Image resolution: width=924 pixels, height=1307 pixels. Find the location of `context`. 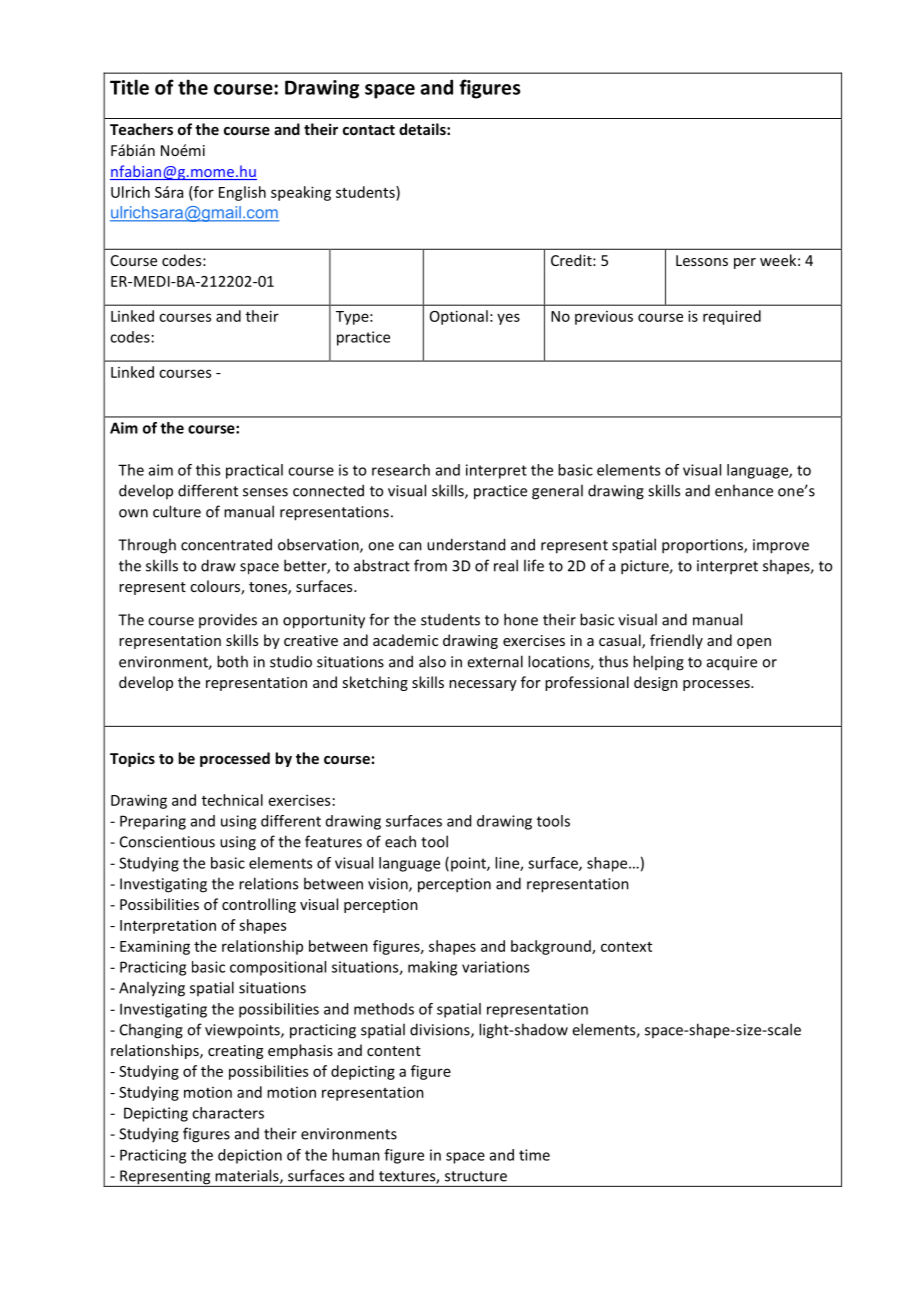

context is located at coordinates (626, 947).
